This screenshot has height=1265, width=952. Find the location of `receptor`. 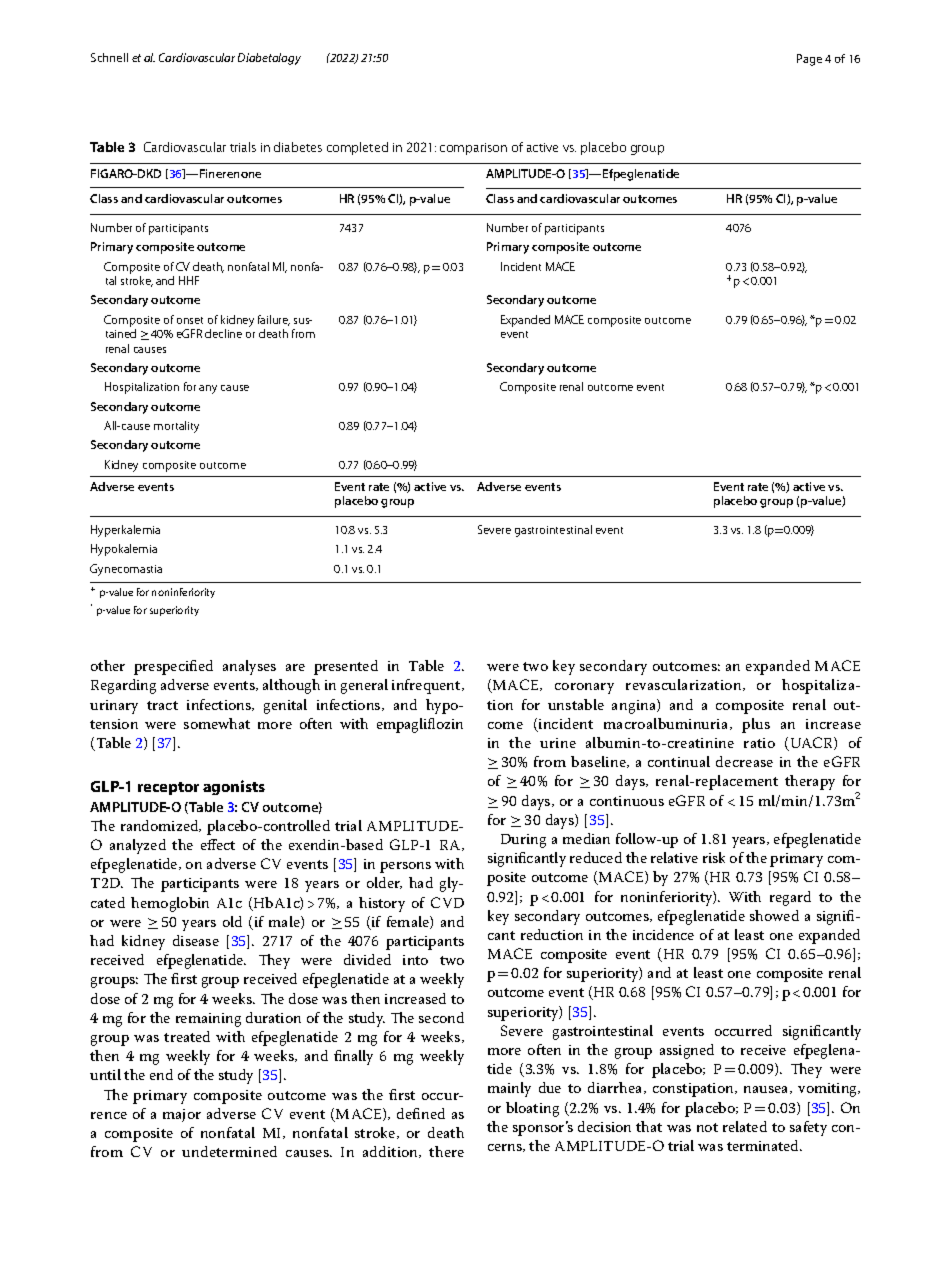

receptor is located at coordinates (168, 788).
